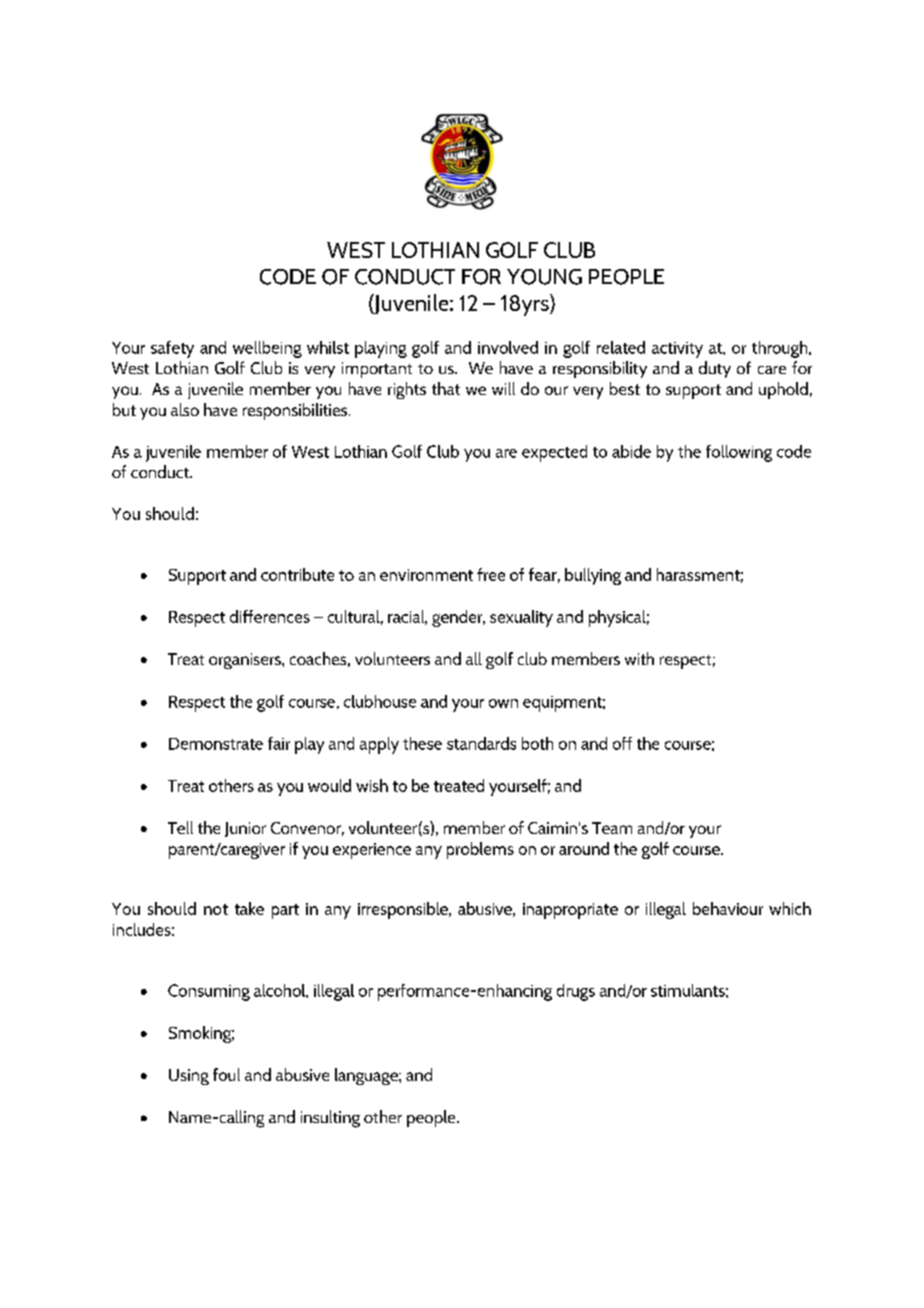 The image size is (924, 1308). I want to click on Team, so click(612, 828).
